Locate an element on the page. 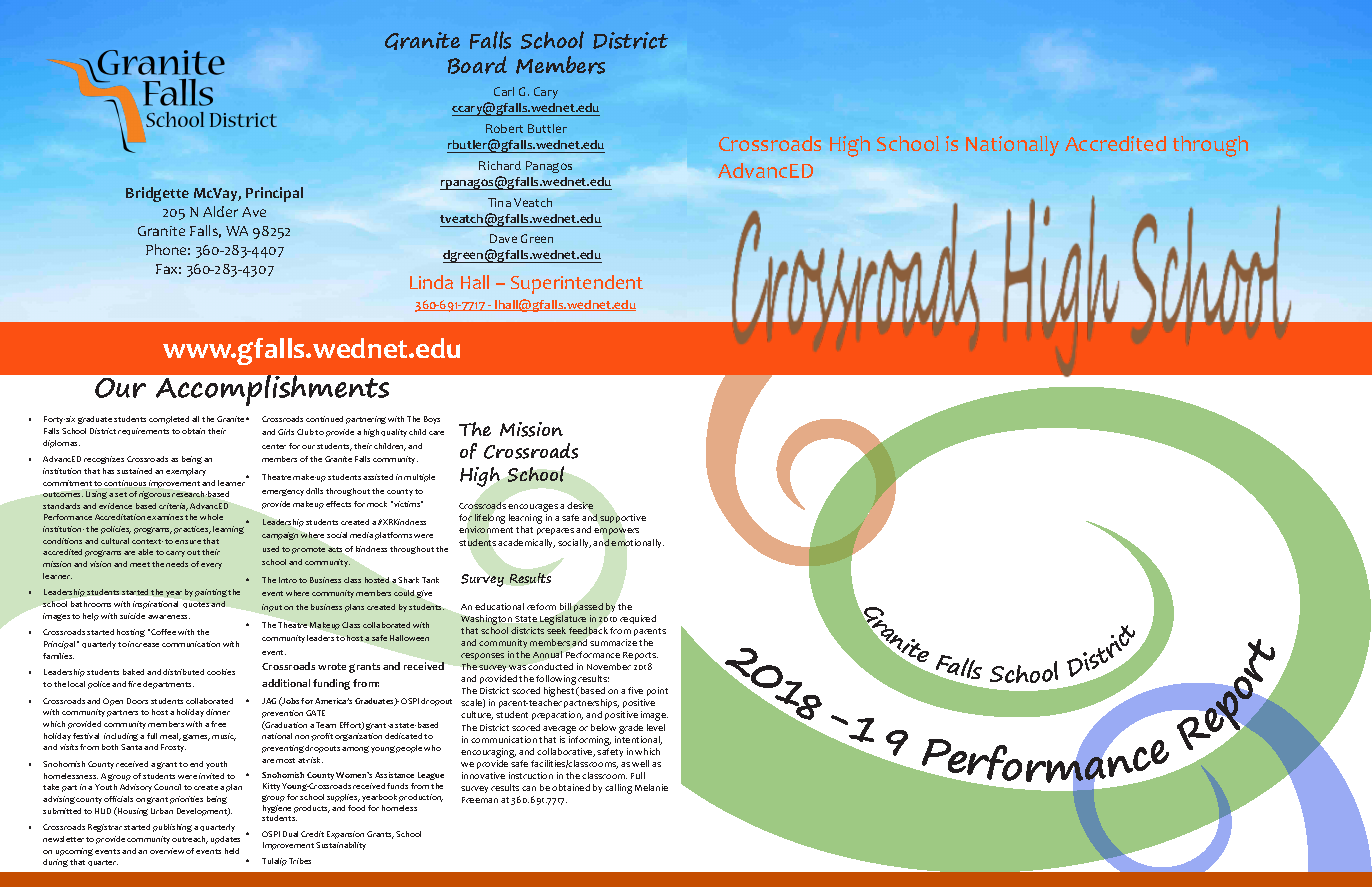 Image resolution: width=1372 pixels, height=887 pixels. Superintendent is located at coordinates (577, 284).
